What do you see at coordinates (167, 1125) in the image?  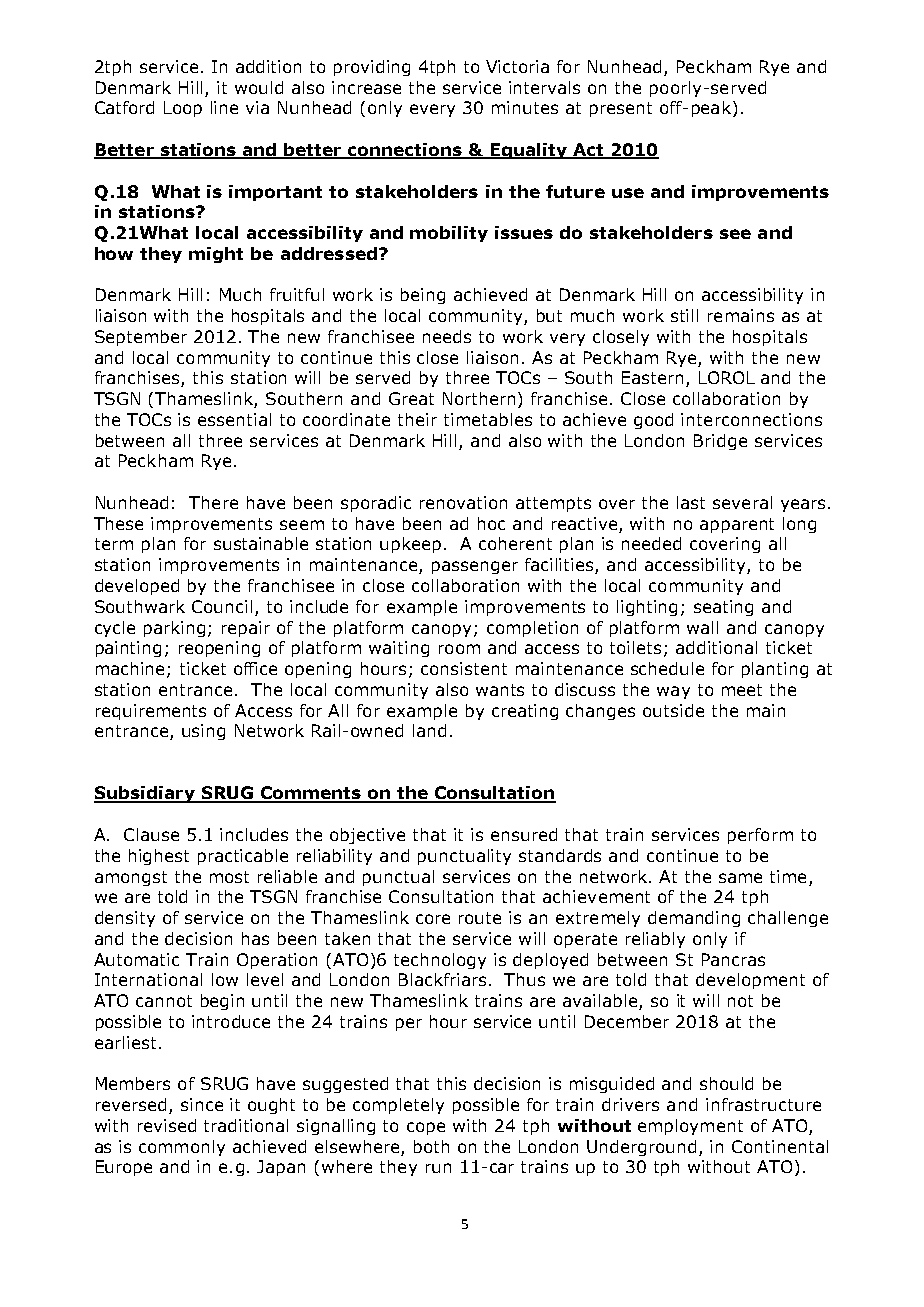 I see `revised` at bounding box center [167, 1125].
